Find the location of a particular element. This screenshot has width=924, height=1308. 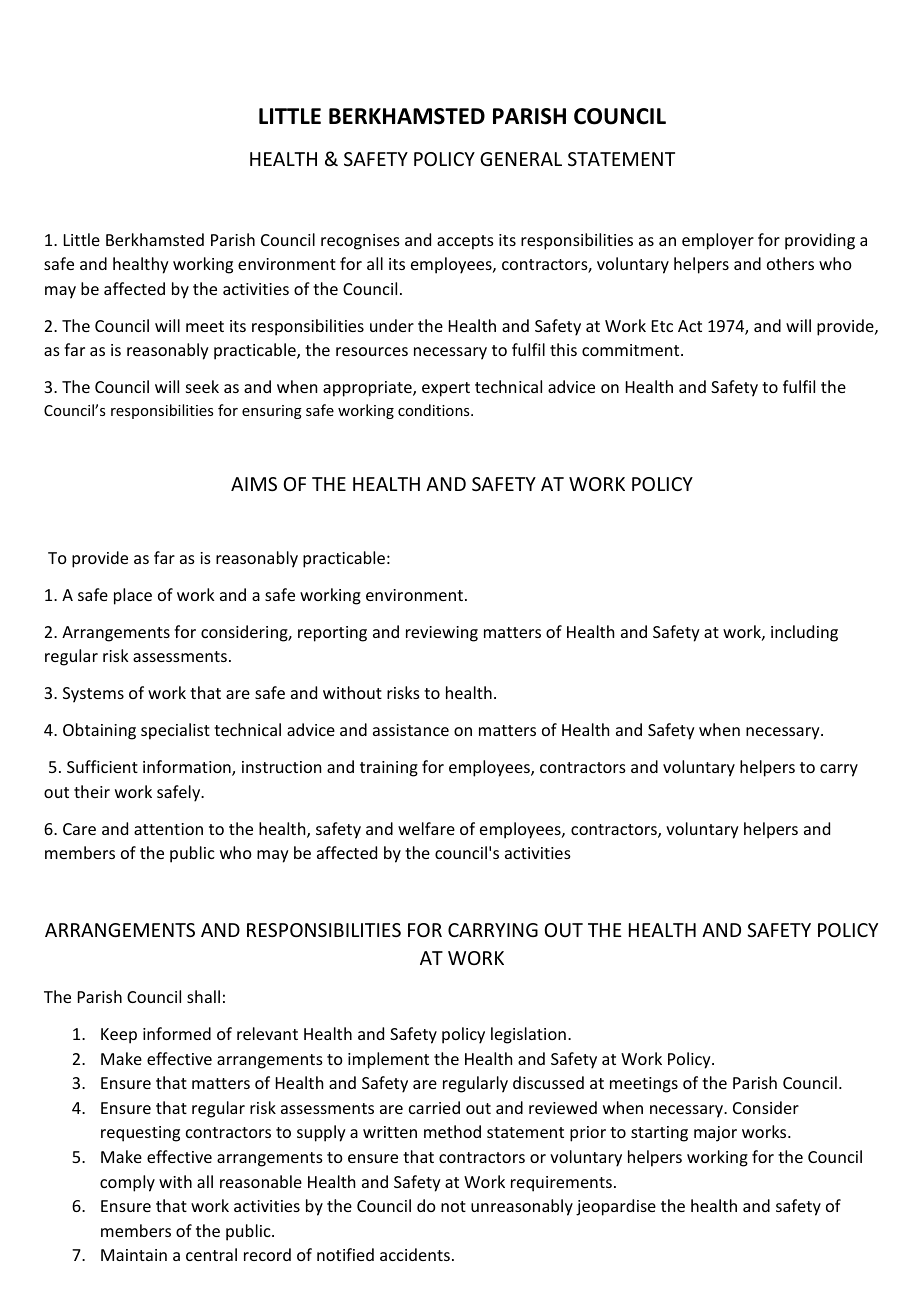

recognises is located at coordinates (360, 242).
